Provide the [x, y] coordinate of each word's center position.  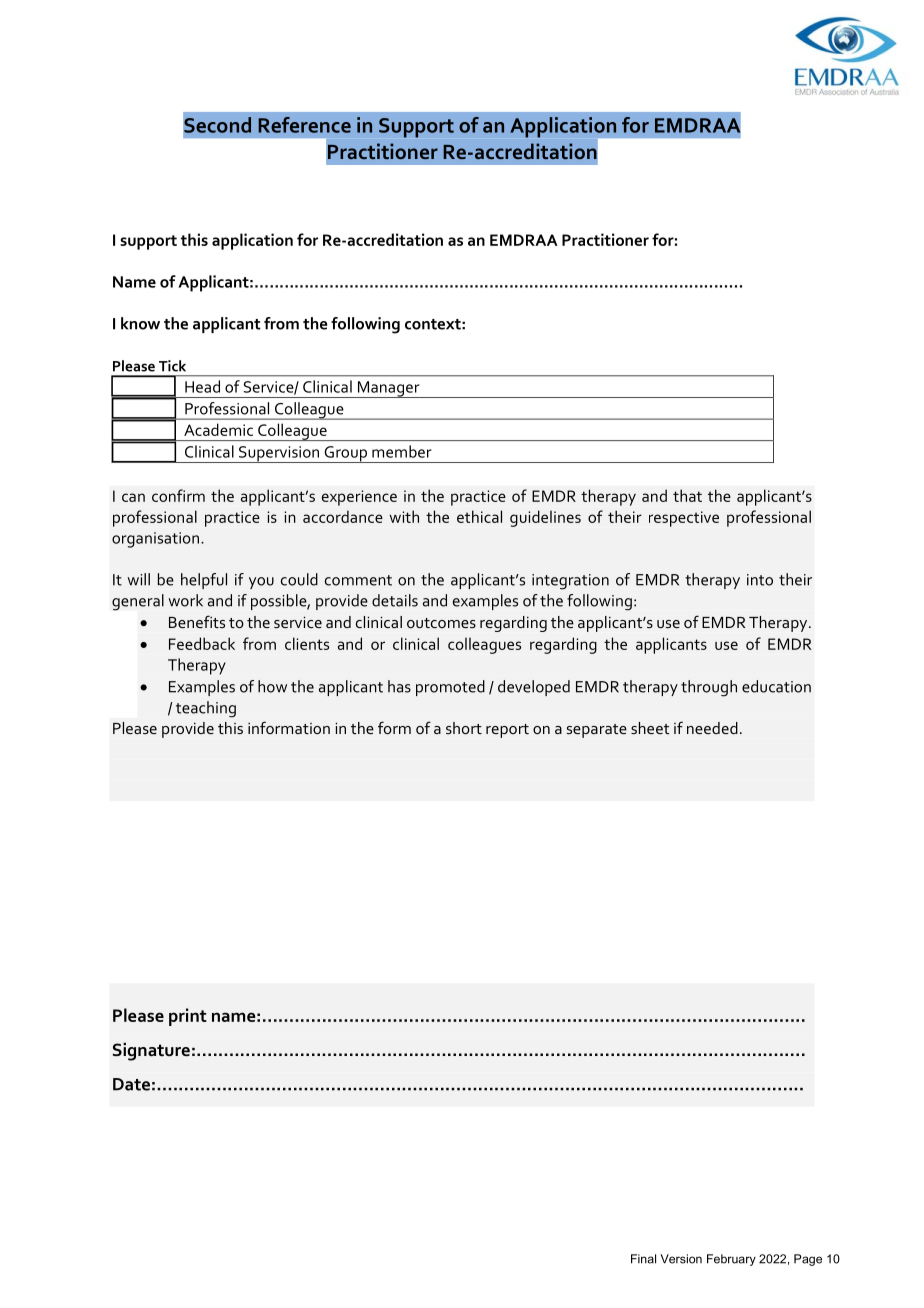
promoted [450, 688]
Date [131, 1084]
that [687, 495]
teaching [206, 709]
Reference [304, 125]
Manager [388, 389]
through [709, 688]
